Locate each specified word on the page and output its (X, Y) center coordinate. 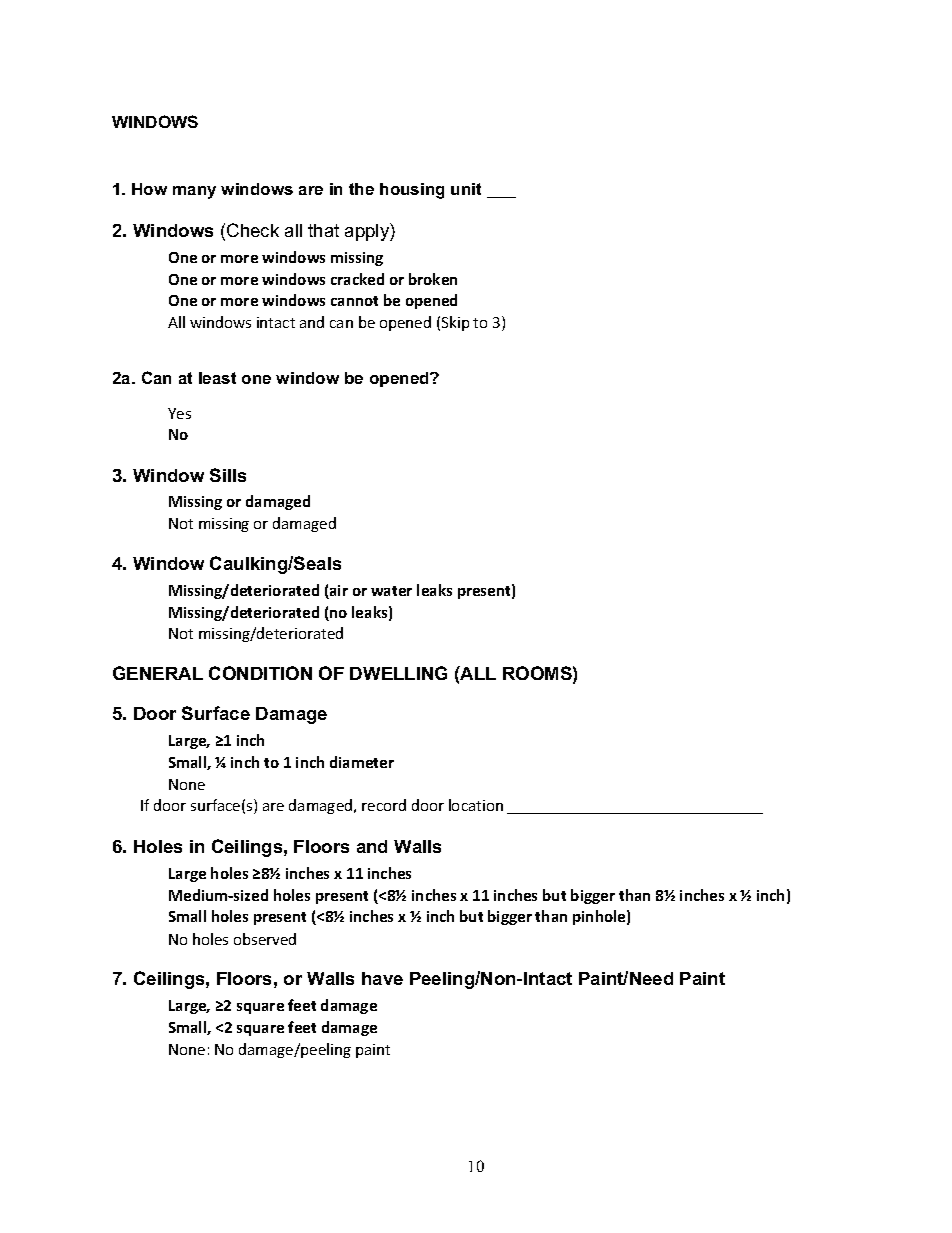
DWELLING (398, 673)
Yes (179, 413)
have (382, 978)
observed (265, 939)
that (323, 230)
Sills (228, 475)
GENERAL (158, 673)
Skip (455, 323)
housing (412, 191)
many (194, 192)
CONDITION (260, 673)
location (476, 805)
